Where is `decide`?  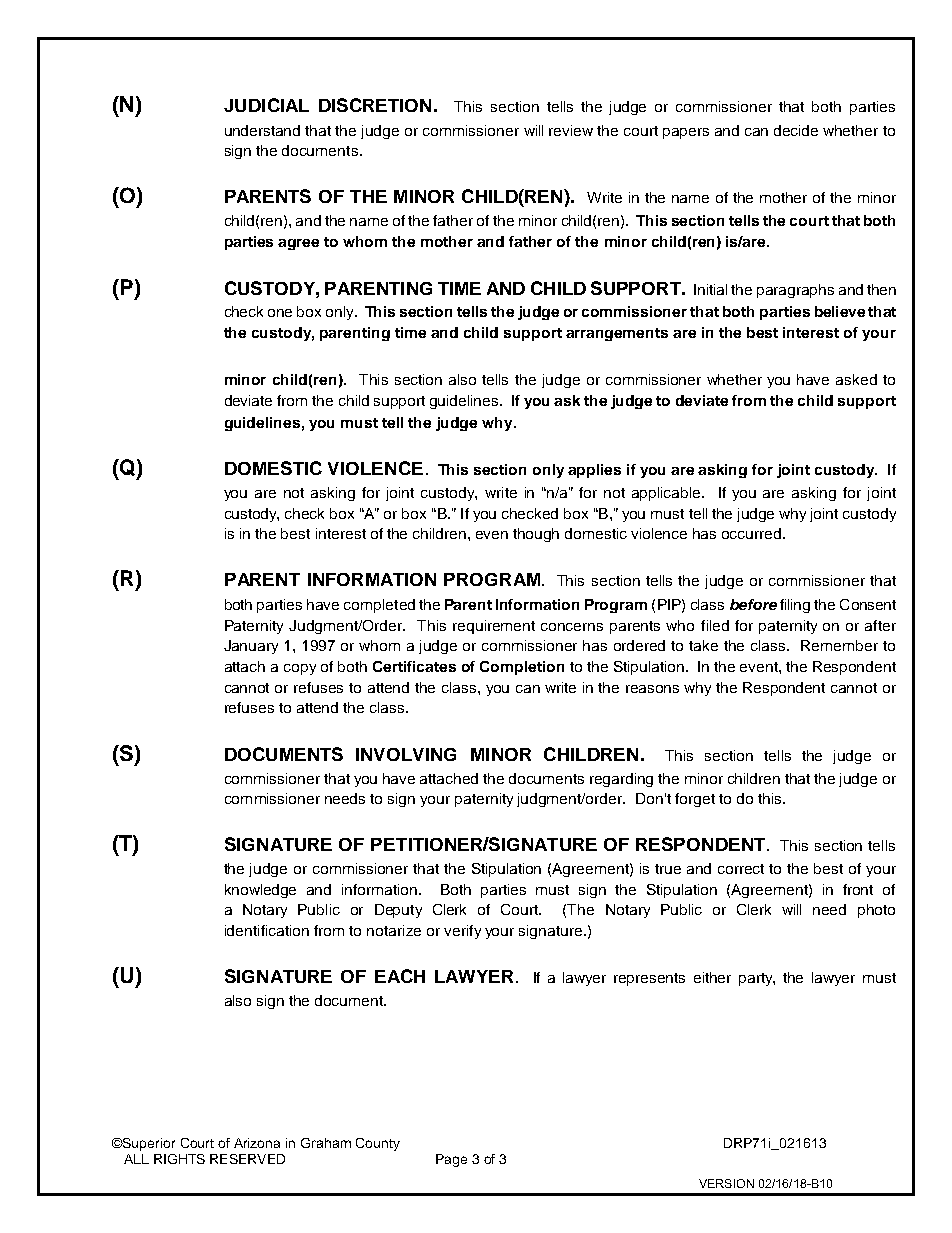
decide is located at coordinates (796, 130).
